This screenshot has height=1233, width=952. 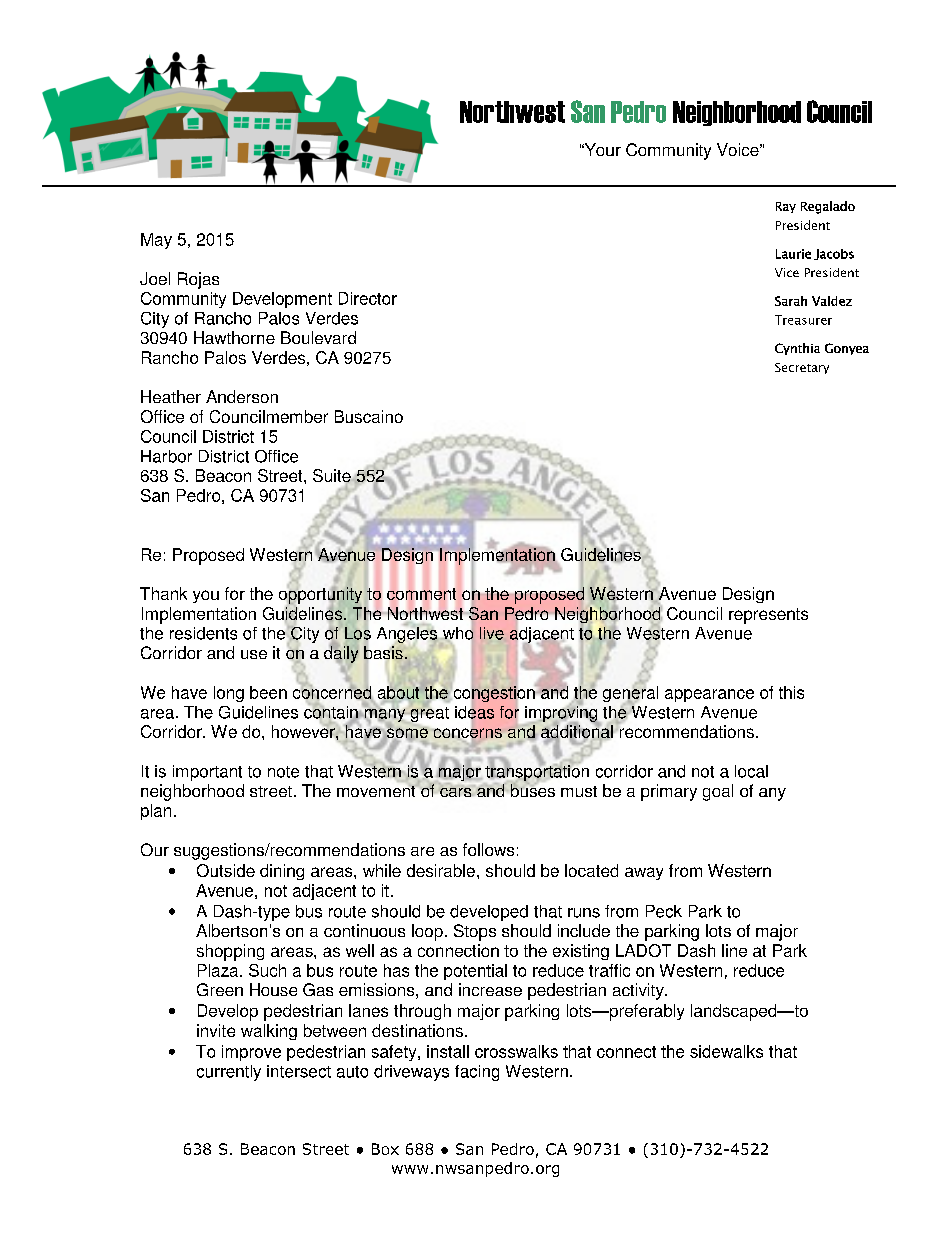 I want to click on goal, so click(x=718, y=792).
